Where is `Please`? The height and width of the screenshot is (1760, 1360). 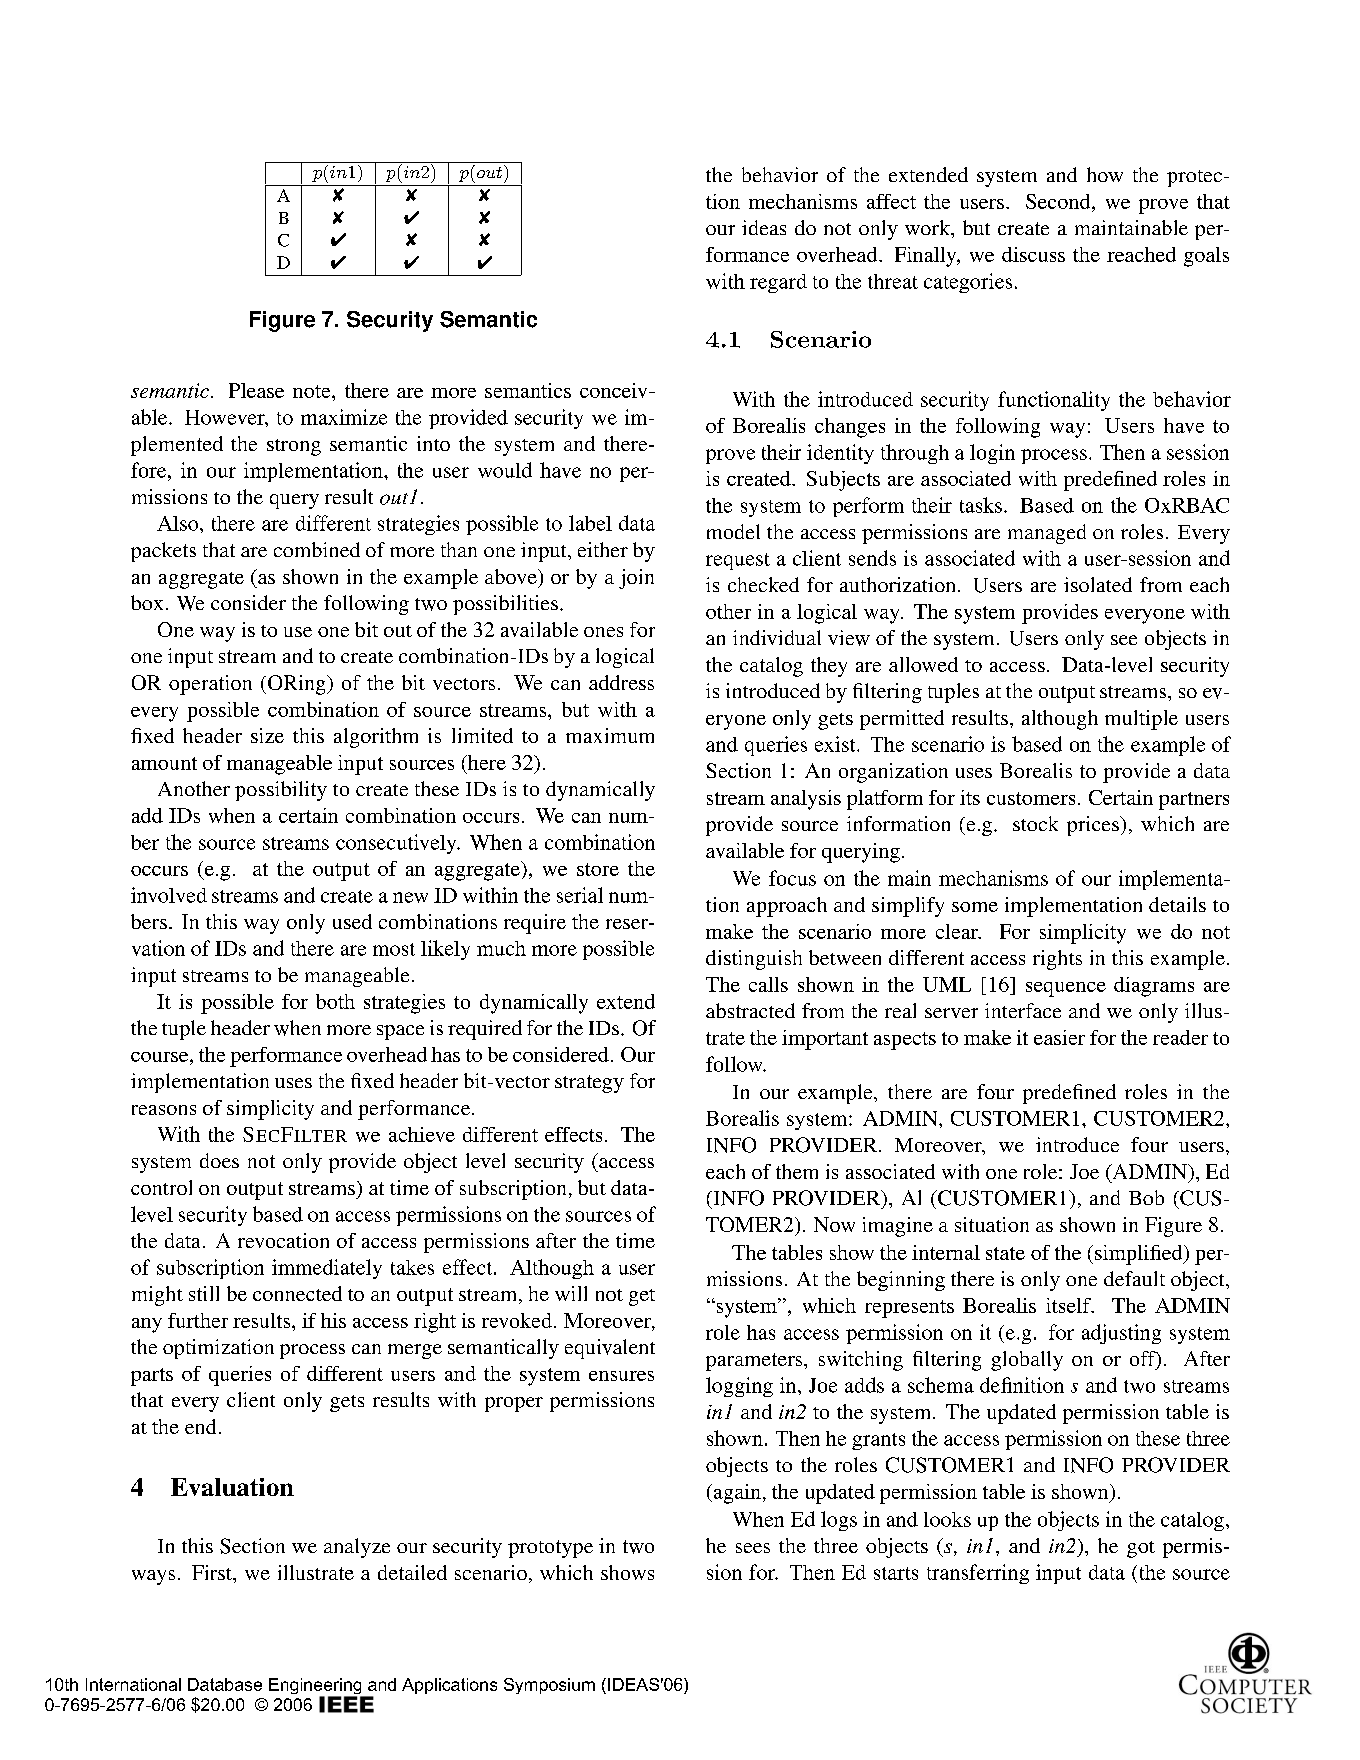
Please is located at coordinates (256, 390).
